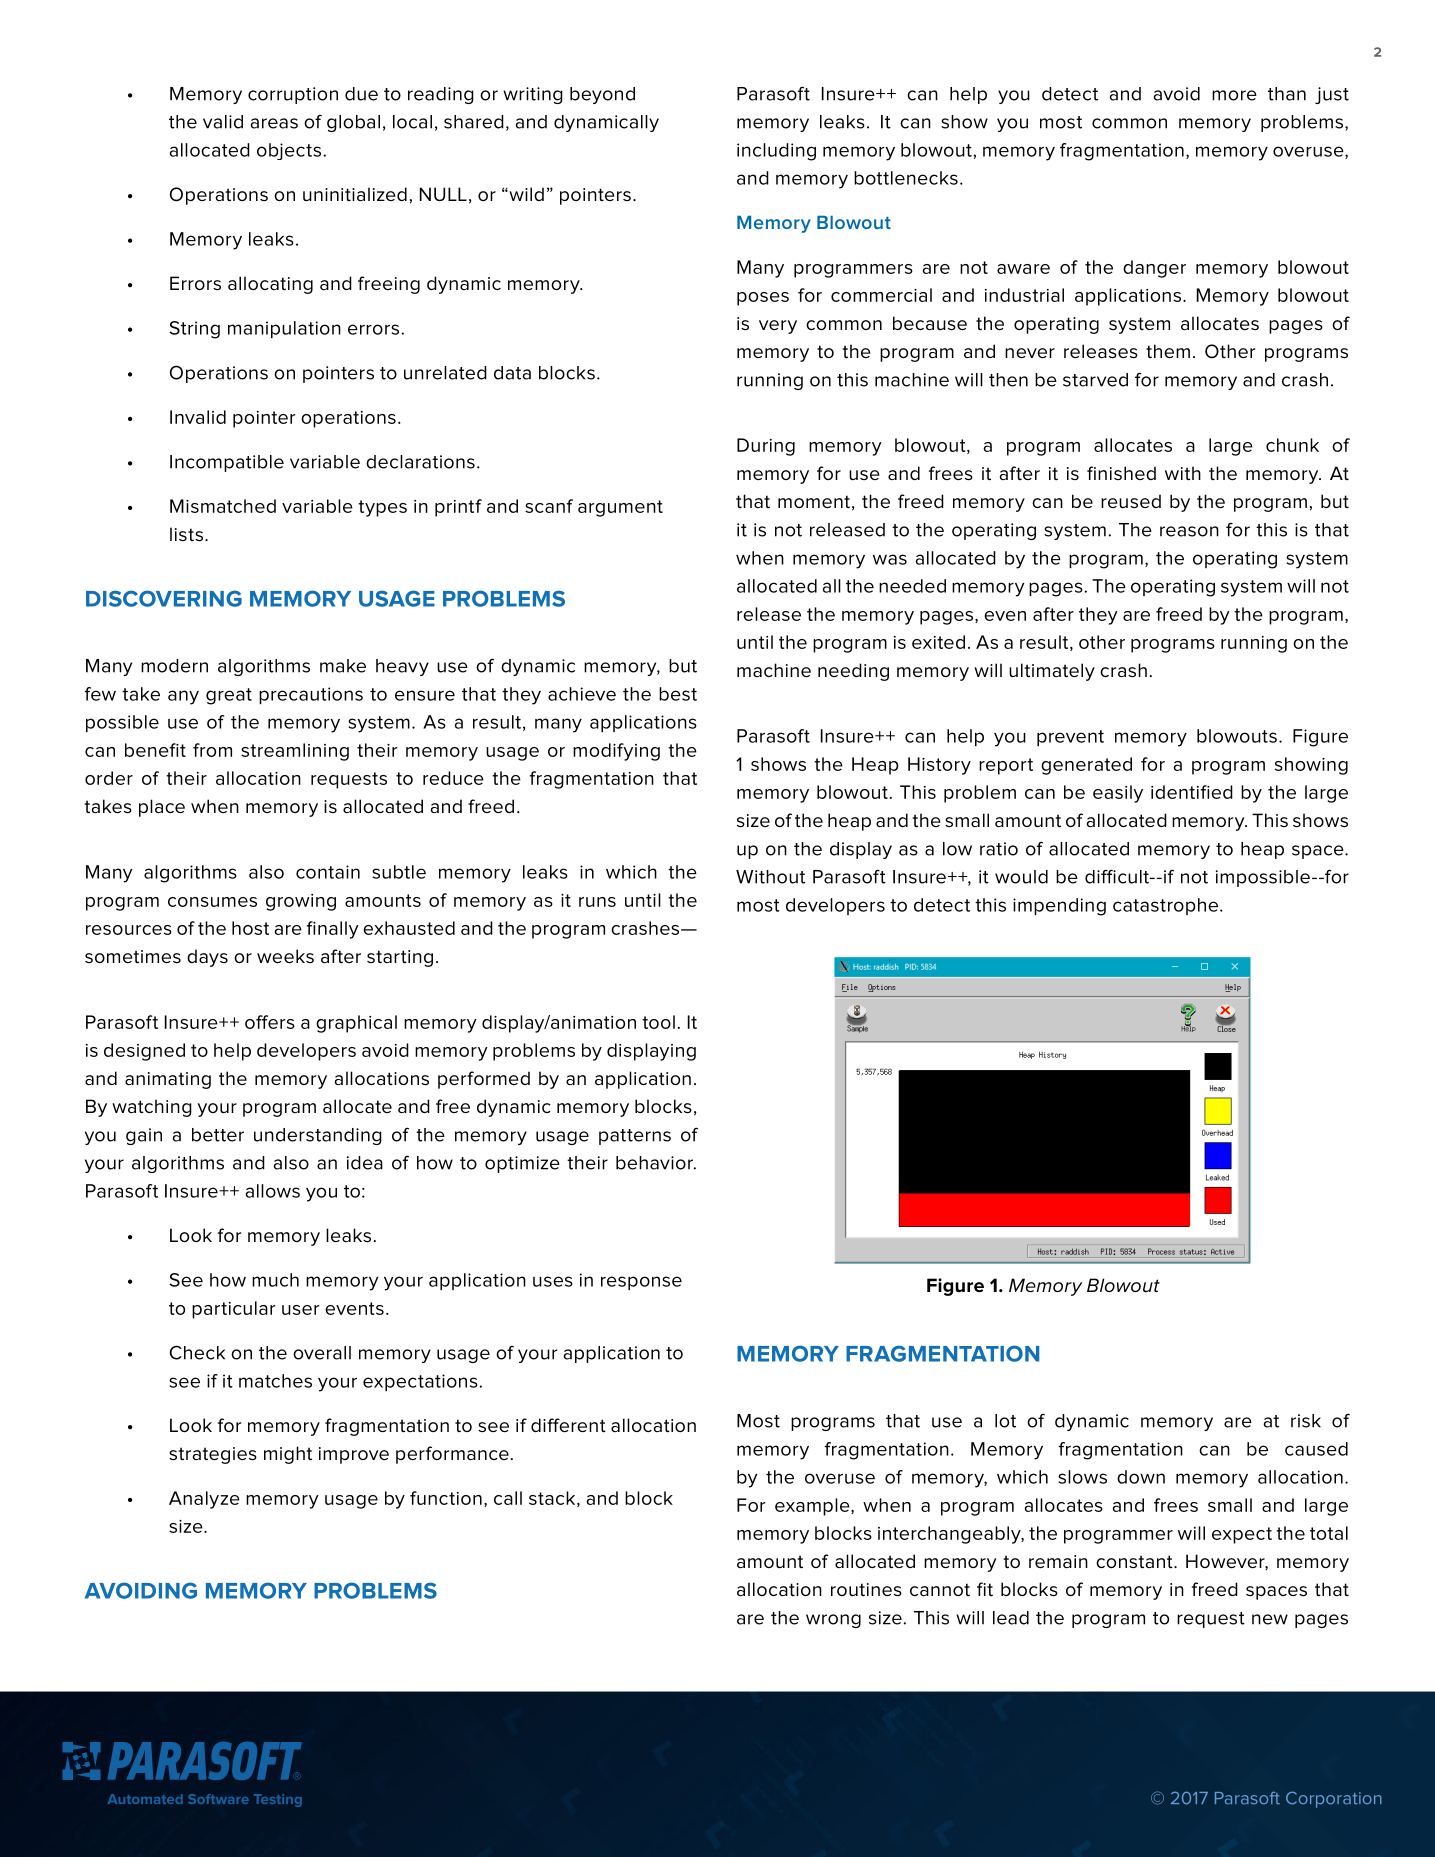 The width and height of the page is (1435, 1857). I want to click on much, so click(275, 1280).
